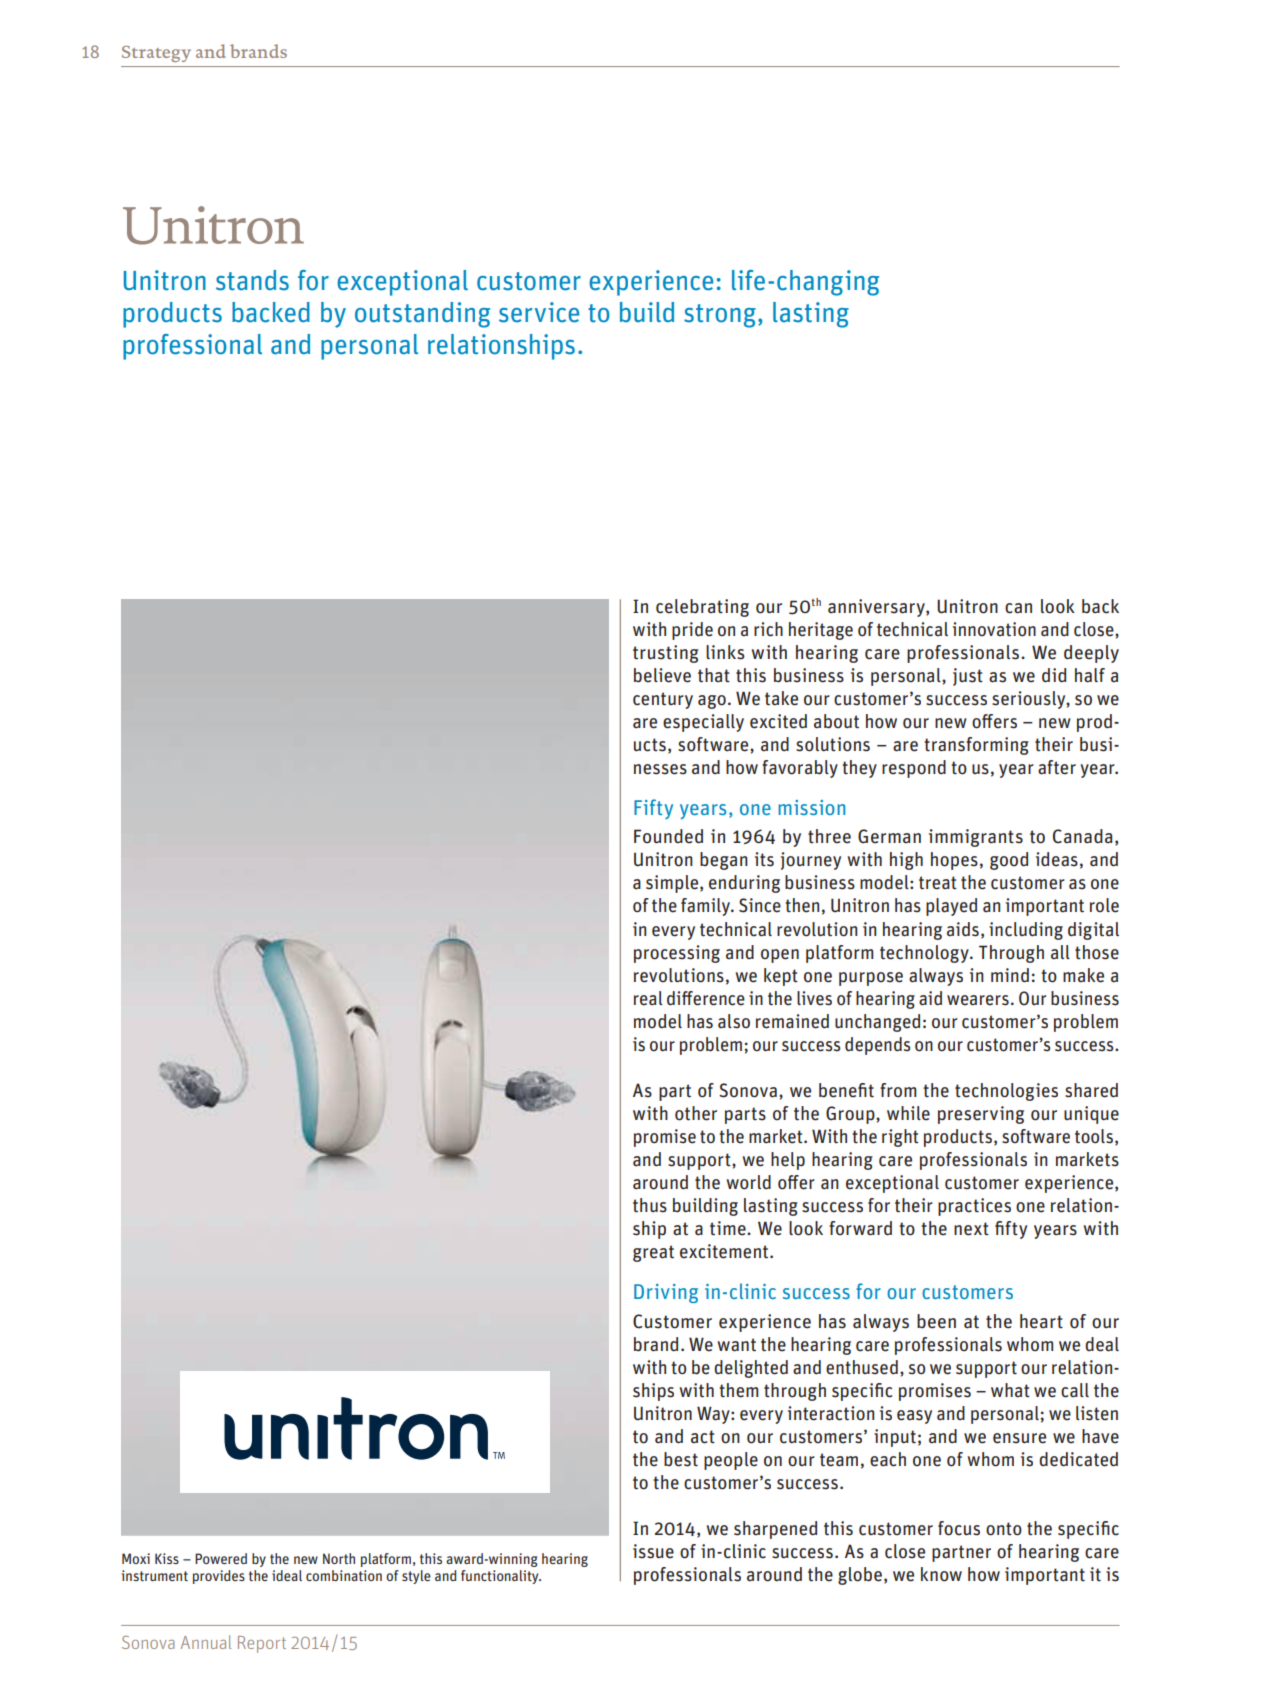 This screenshot has height=1695, width=1271. I want to click on strong, so click(720, 316).
